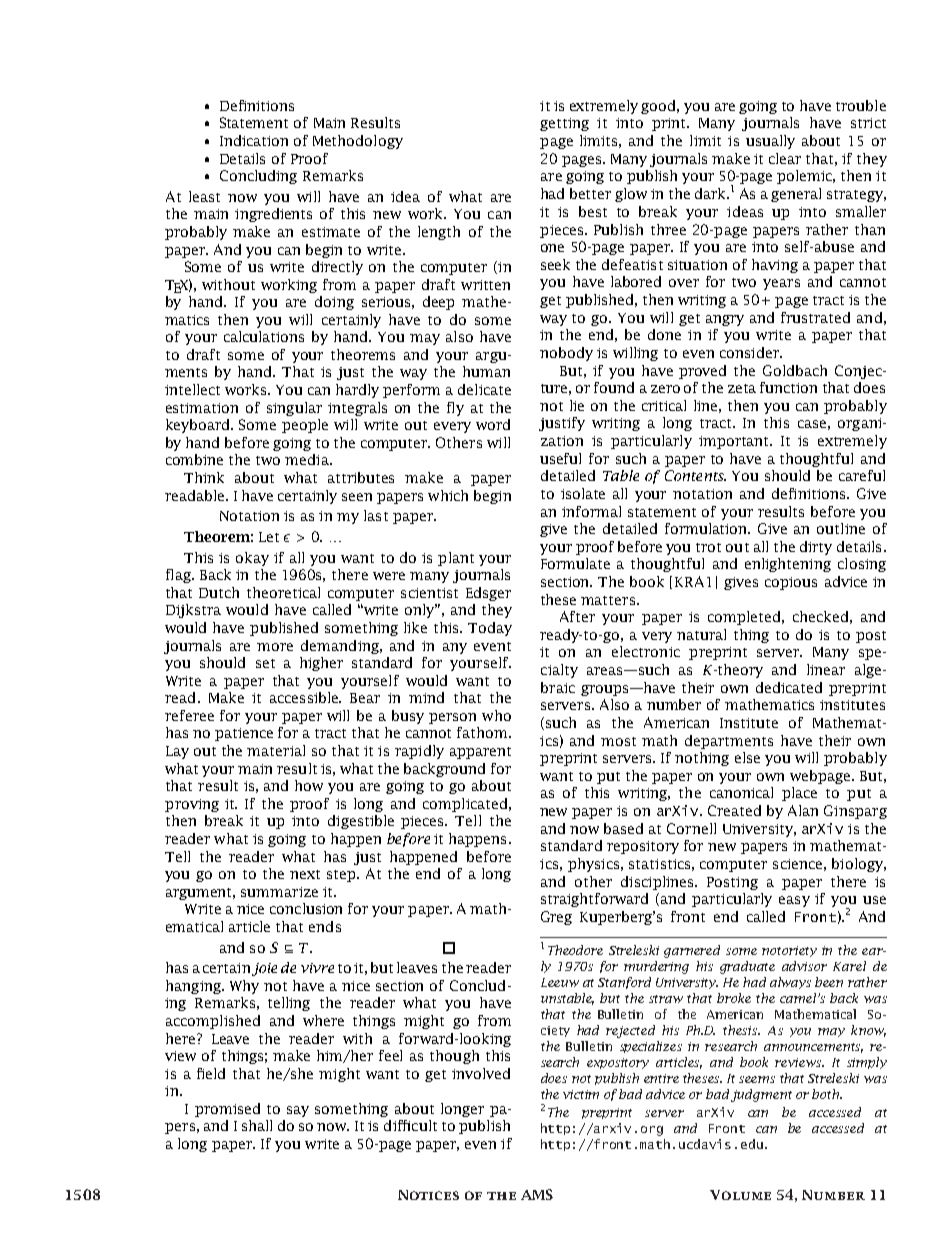  I want to click on Indication, so click(254, 140).
